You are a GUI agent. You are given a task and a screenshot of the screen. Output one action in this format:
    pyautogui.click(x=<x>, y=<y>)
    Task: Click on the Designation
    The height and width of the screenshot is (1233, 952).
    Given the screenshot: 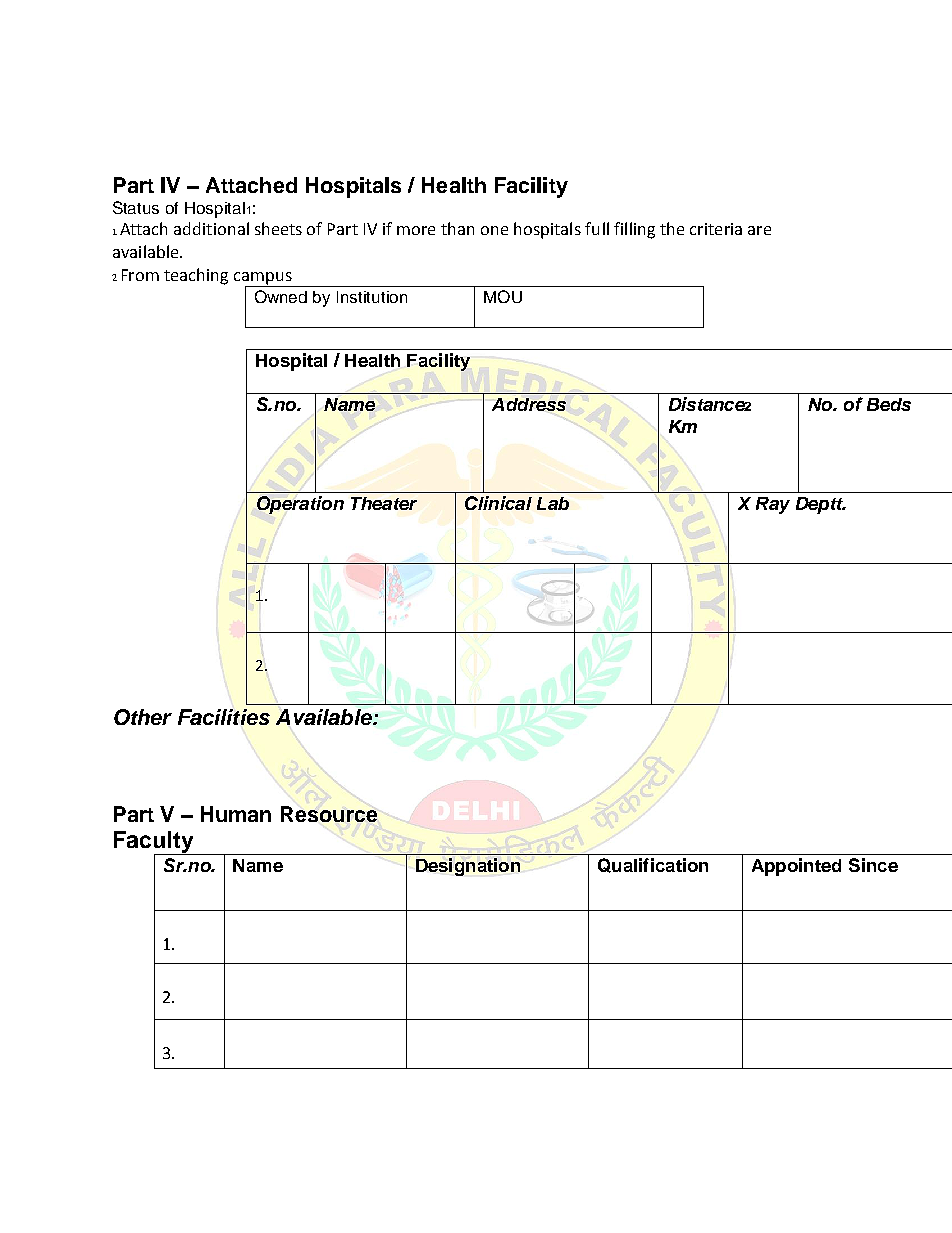 What is the action you would take?
    pyautogui.click(x=468, y=867)
